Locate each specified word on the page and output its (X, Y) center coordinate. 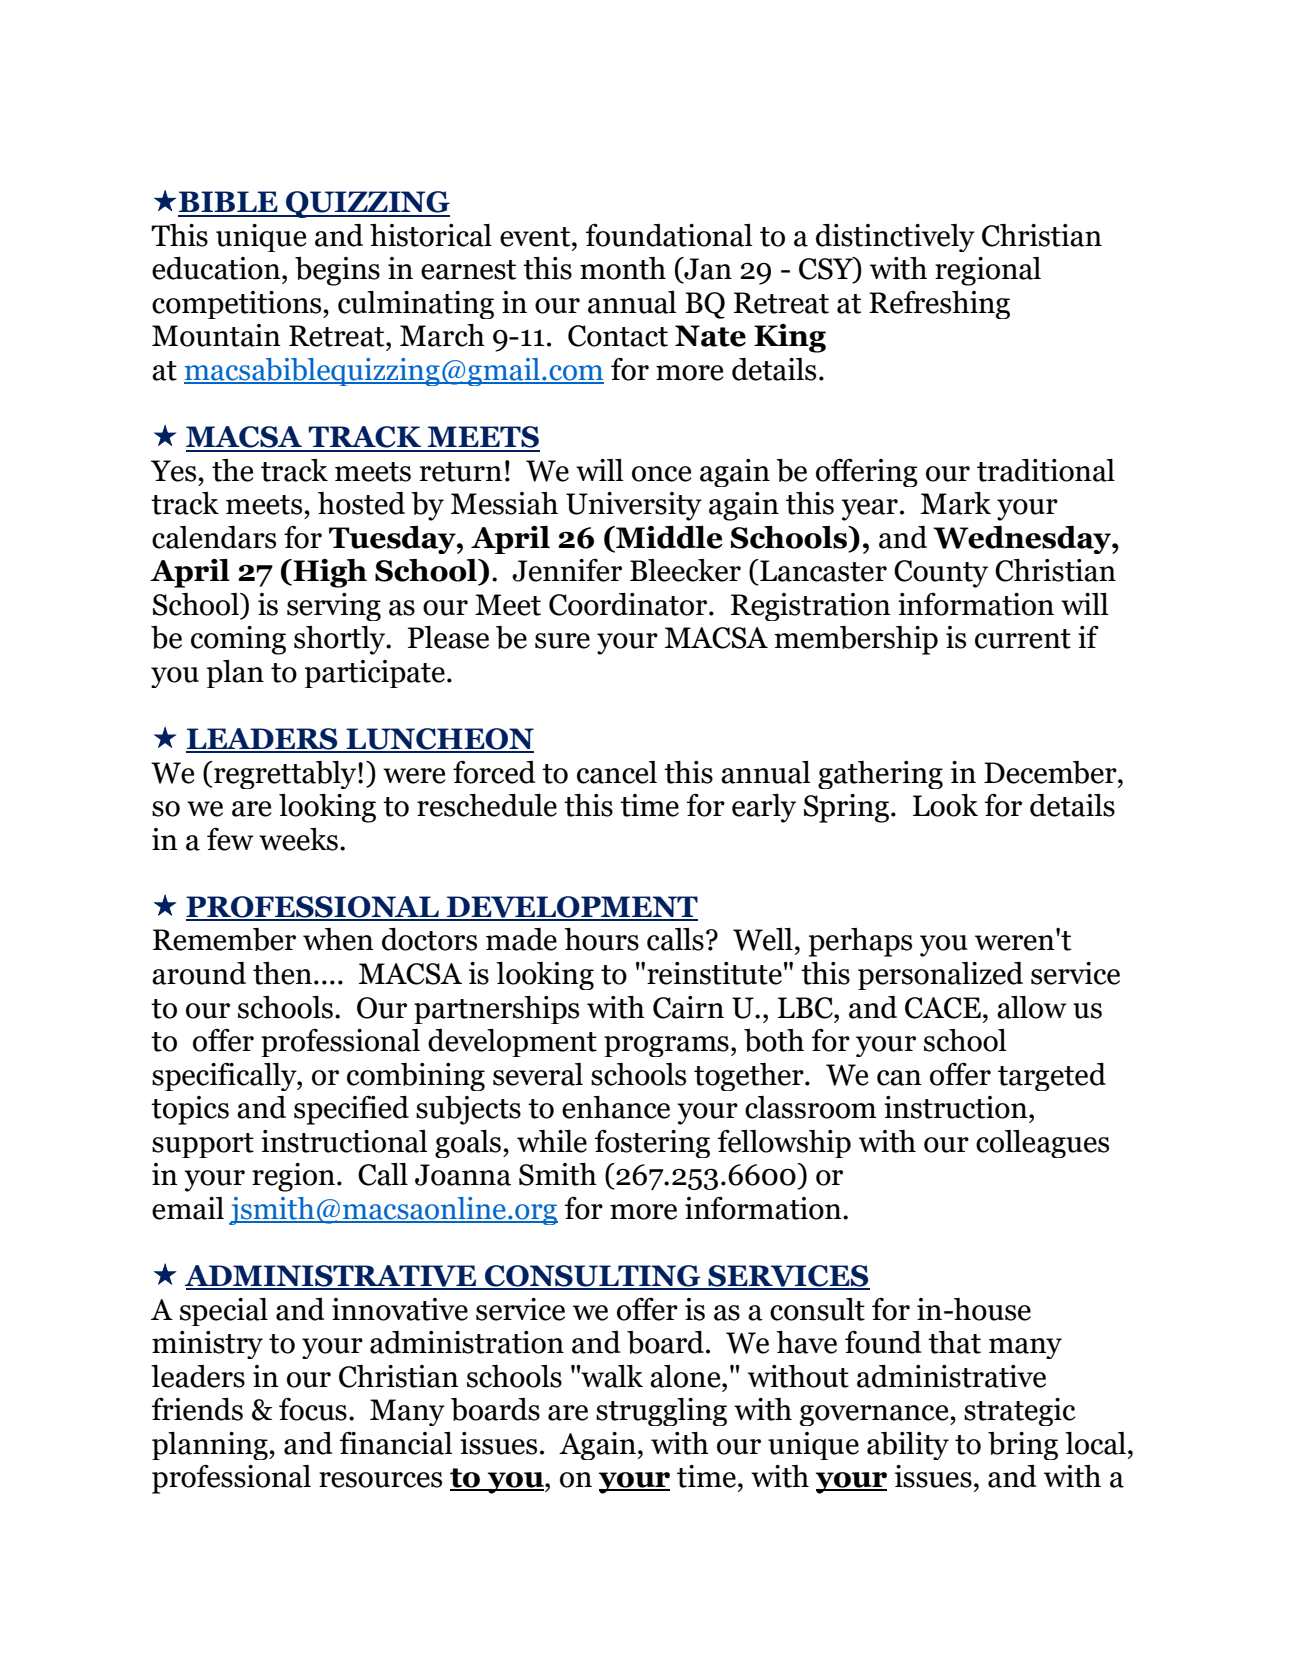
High (329, 573)
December (1051, 772)
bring (1023, 1446)
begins (337, 271)
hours (601, 939)
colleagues (1042, 1144)
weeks (298, 839)
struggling (661, 1412)
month (623, 268)
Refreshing (939, 305)
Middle (668, 537)
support (203, 1145)
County (941, 574)
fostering (652, 1144)
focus (313, 1409)
